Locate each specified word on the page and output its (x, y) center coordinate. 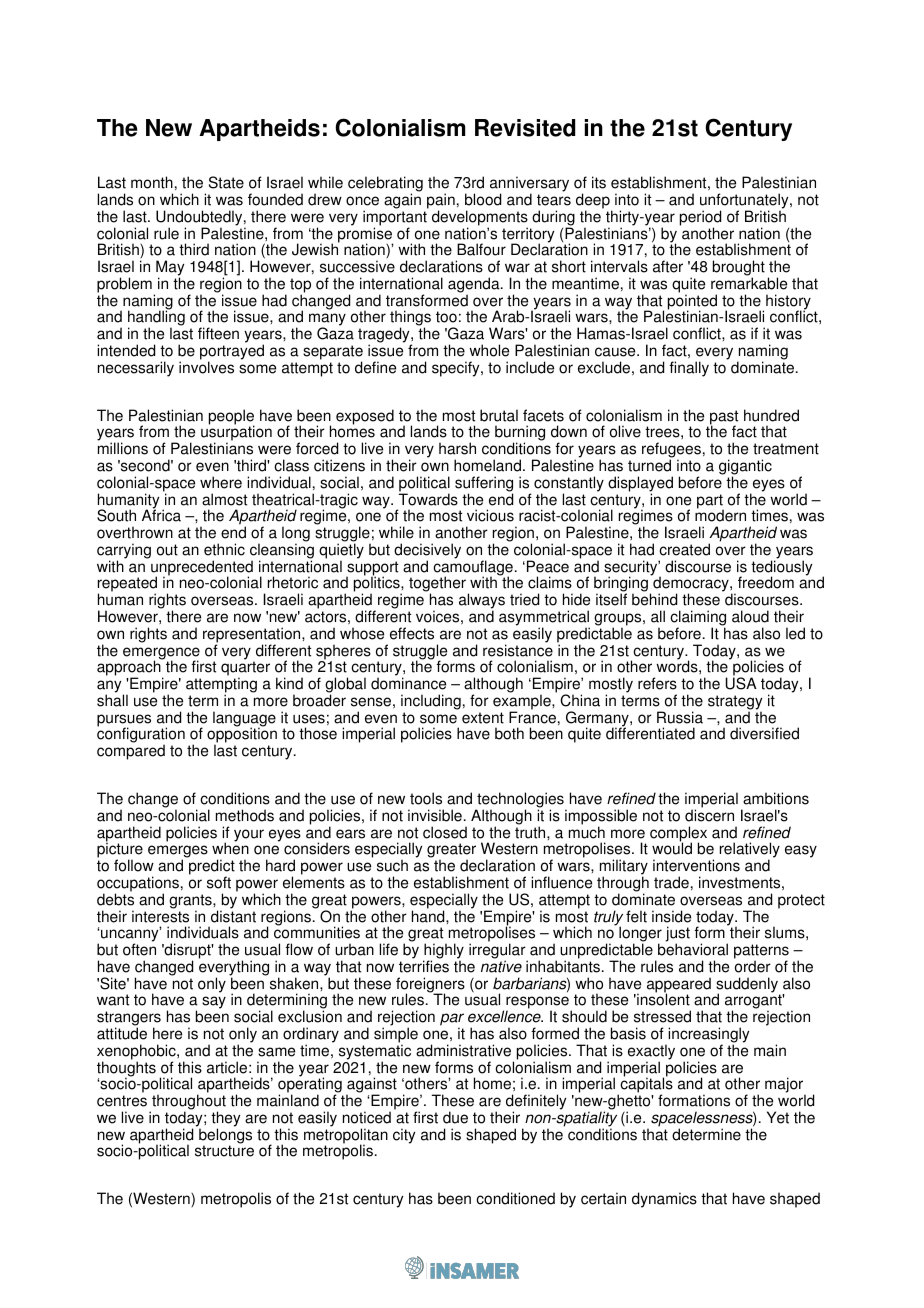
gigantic (745, 468)
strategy (735, 703)
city (404, 1136)
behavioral (693, 949)
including (431, 702)
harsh (457, 448)
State (226, 182)
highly (443, 952)
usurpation (236, 434)
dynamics (664, 1200)
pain (441, 202)
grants (191, 902)
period (700, 219)
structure (224, 1151)
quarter (245, 670)
